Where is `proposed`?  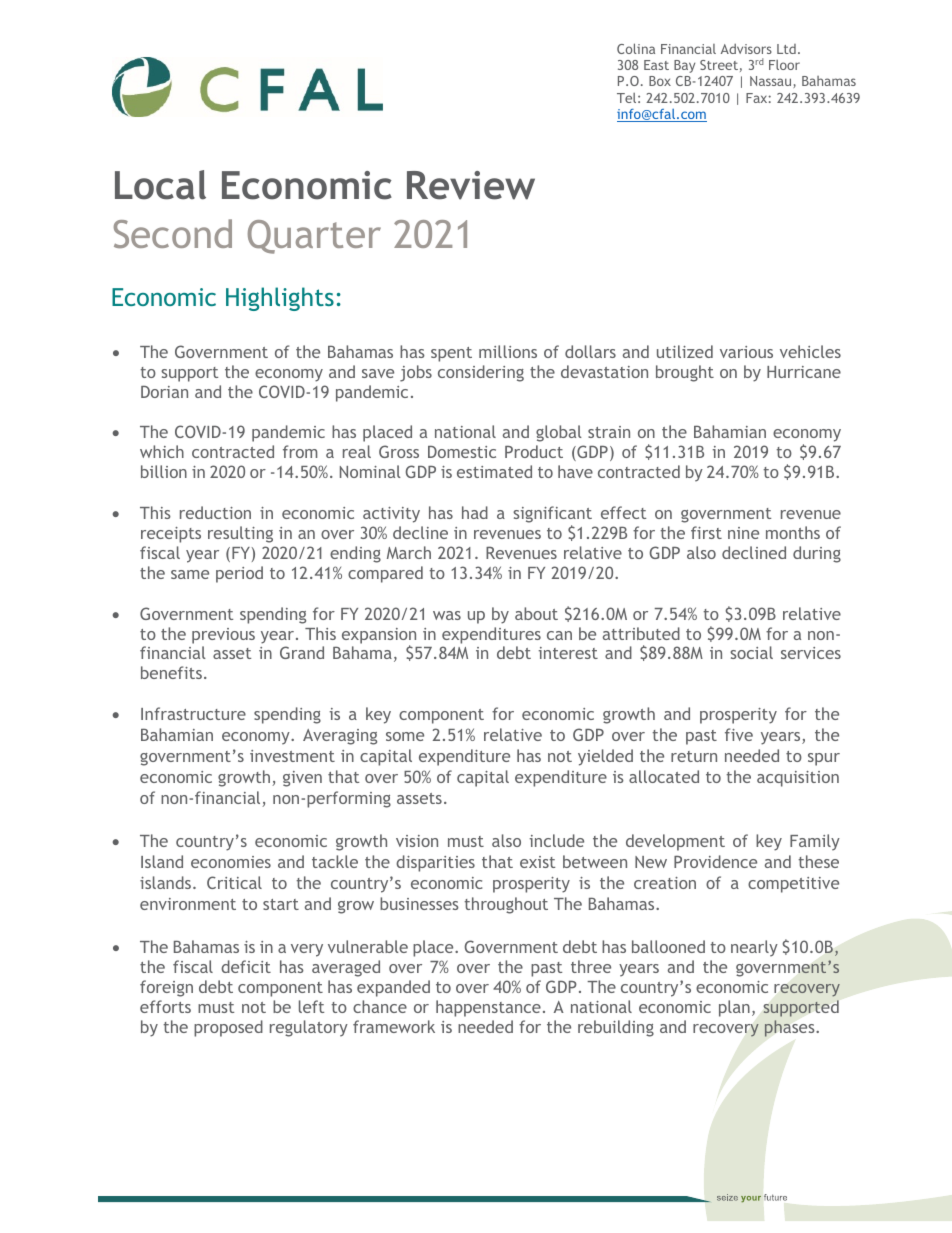
proposed is located at coordinates (228, 1028).
